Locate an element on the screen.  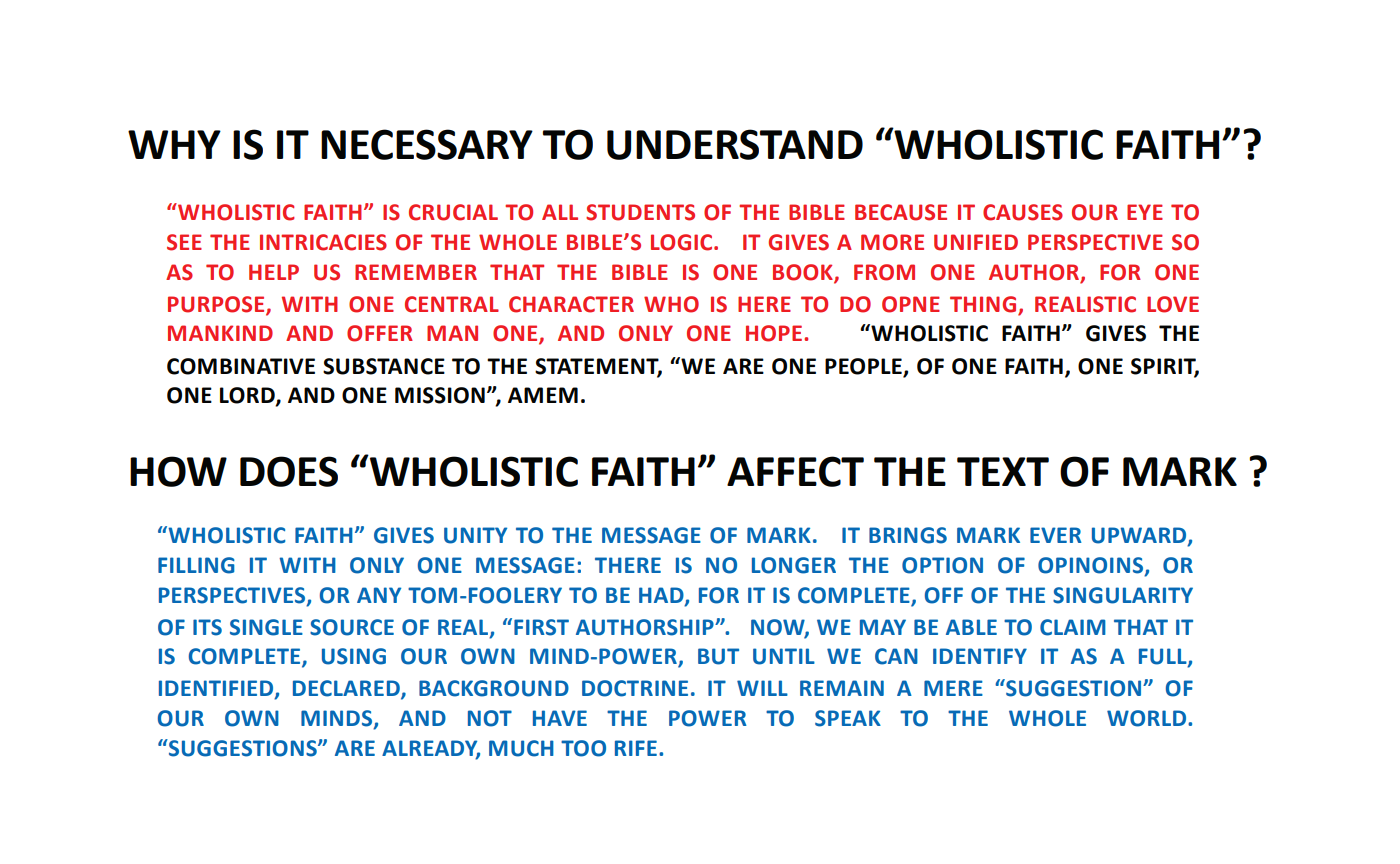
HOPE is located at coordinates (775, 333).
